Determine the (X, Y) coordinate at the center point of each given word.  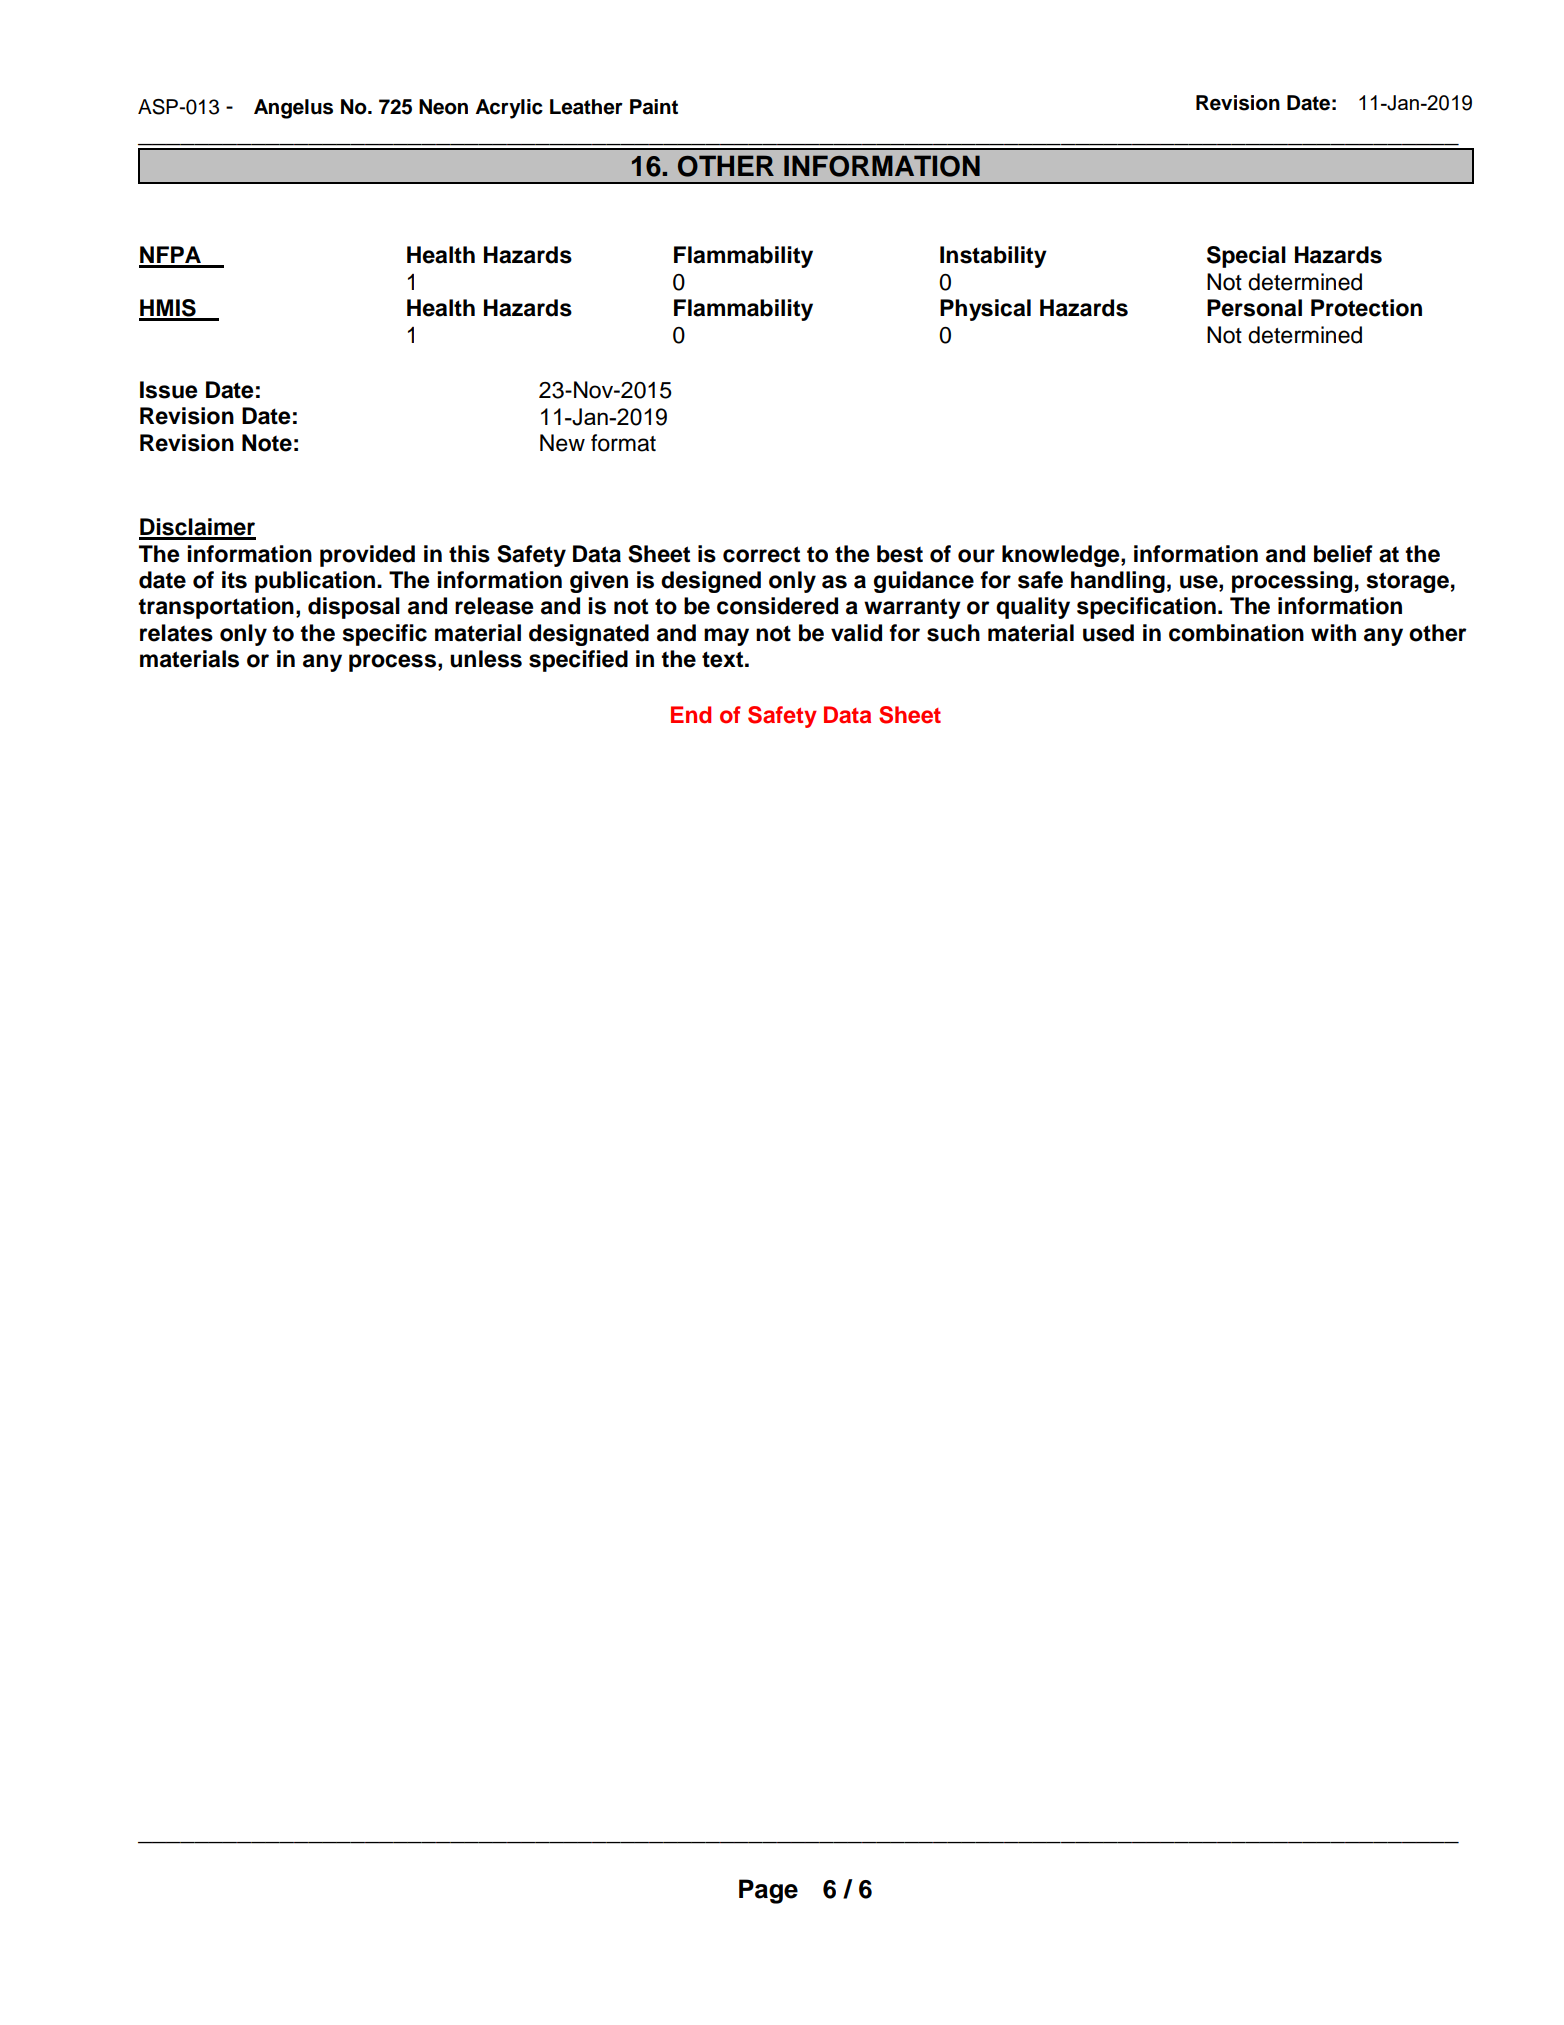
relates (176, 633)
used (1108, 633)
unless (486, 659)
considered (777, 606)
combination (1236, 633)
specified (578, 661)
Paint (654, 107)
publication (316, 582)
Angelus (293, 109)
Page (768, 1891)
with (1333, 632)
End (691, 715)
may (726, 637)
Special (1246, 257)
